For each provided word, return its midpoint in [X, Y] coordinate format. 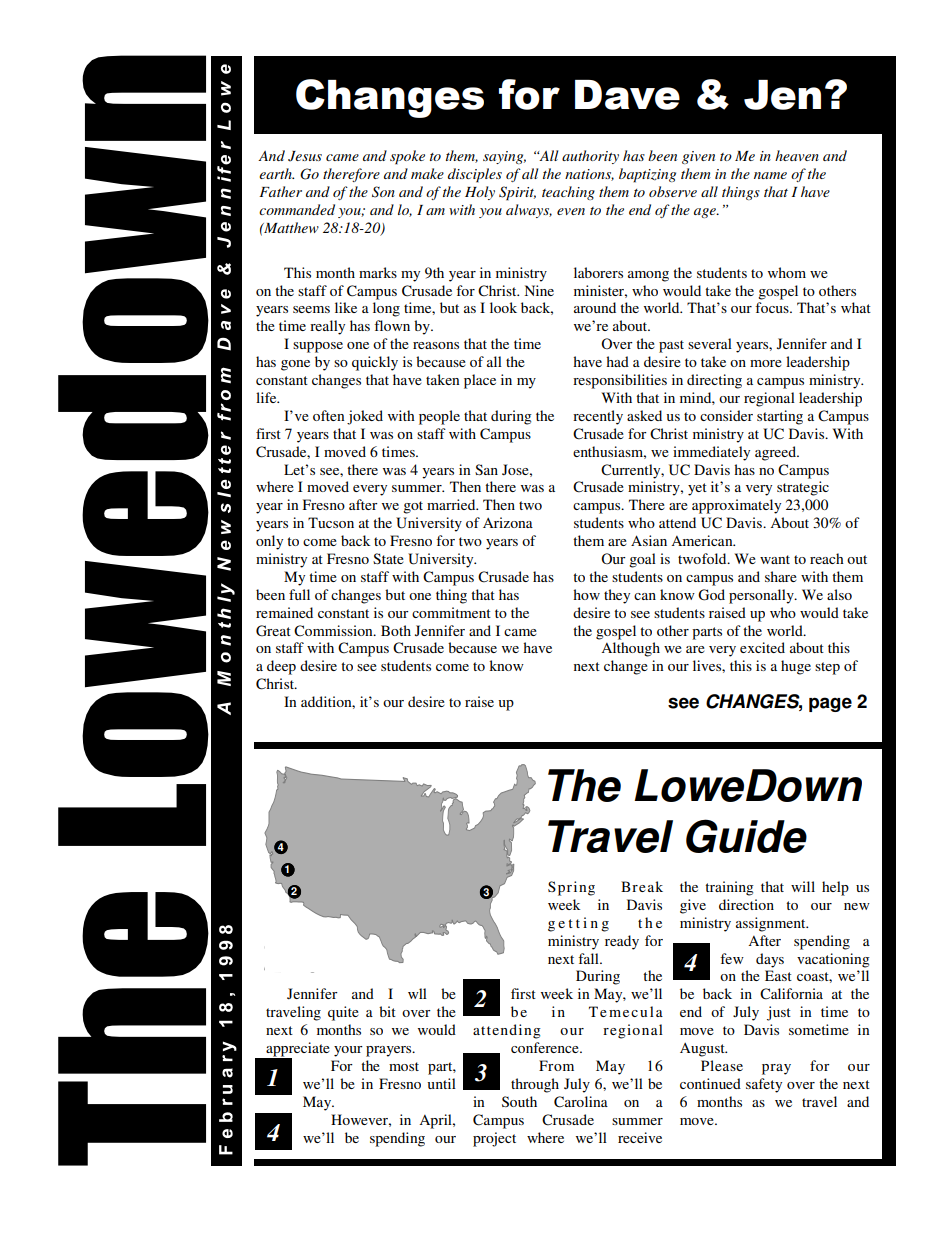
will [803, 886]
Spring [571, 888]
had [617, 361]
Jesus [305, 156]
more [766, 363]
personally [762, 596]
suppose [318, 347]
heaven [797, 155]
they [617, 596]
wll [417, 993]
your [348, 1051]
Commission [334, 631]
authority [590, 157]
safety [764, 1085]
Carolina [581, 1102]
